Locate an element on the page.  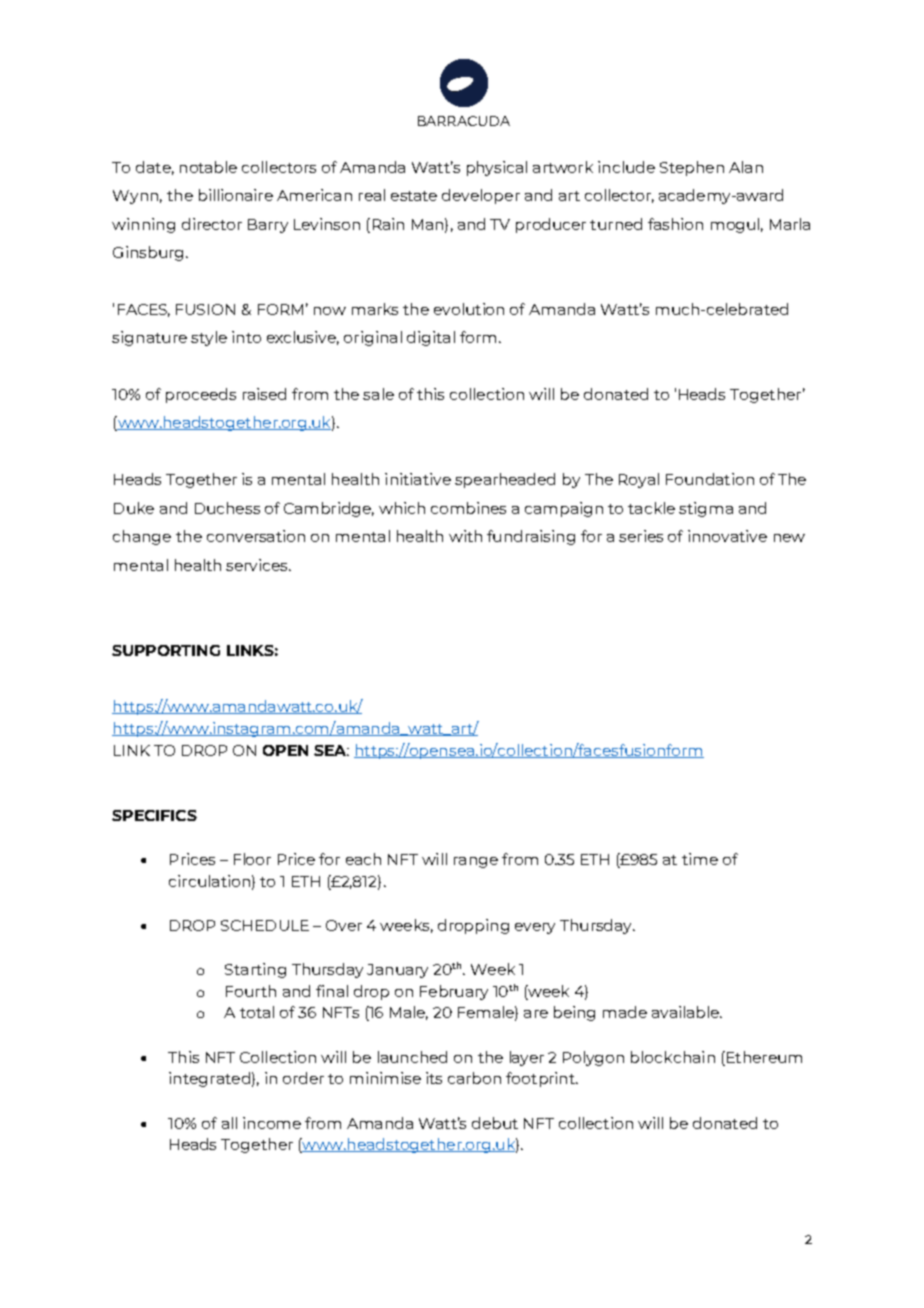
carbon is located at coordinates (474, 1078).
